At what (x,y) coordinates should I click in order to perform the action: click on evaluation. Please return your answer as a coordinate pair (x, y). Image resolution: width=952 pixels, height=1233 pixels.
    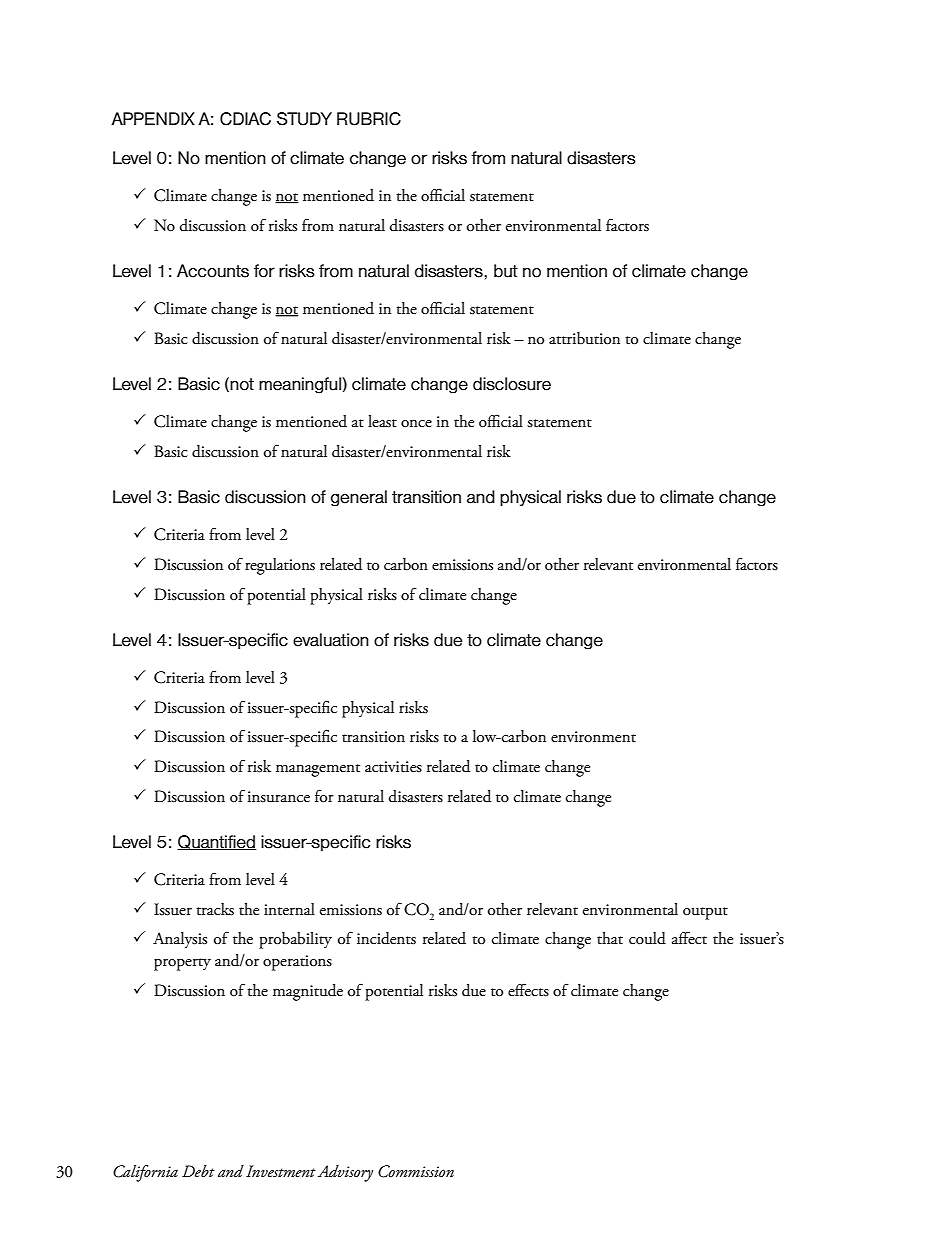
    Looking at the image, I should click on (331, 640).
